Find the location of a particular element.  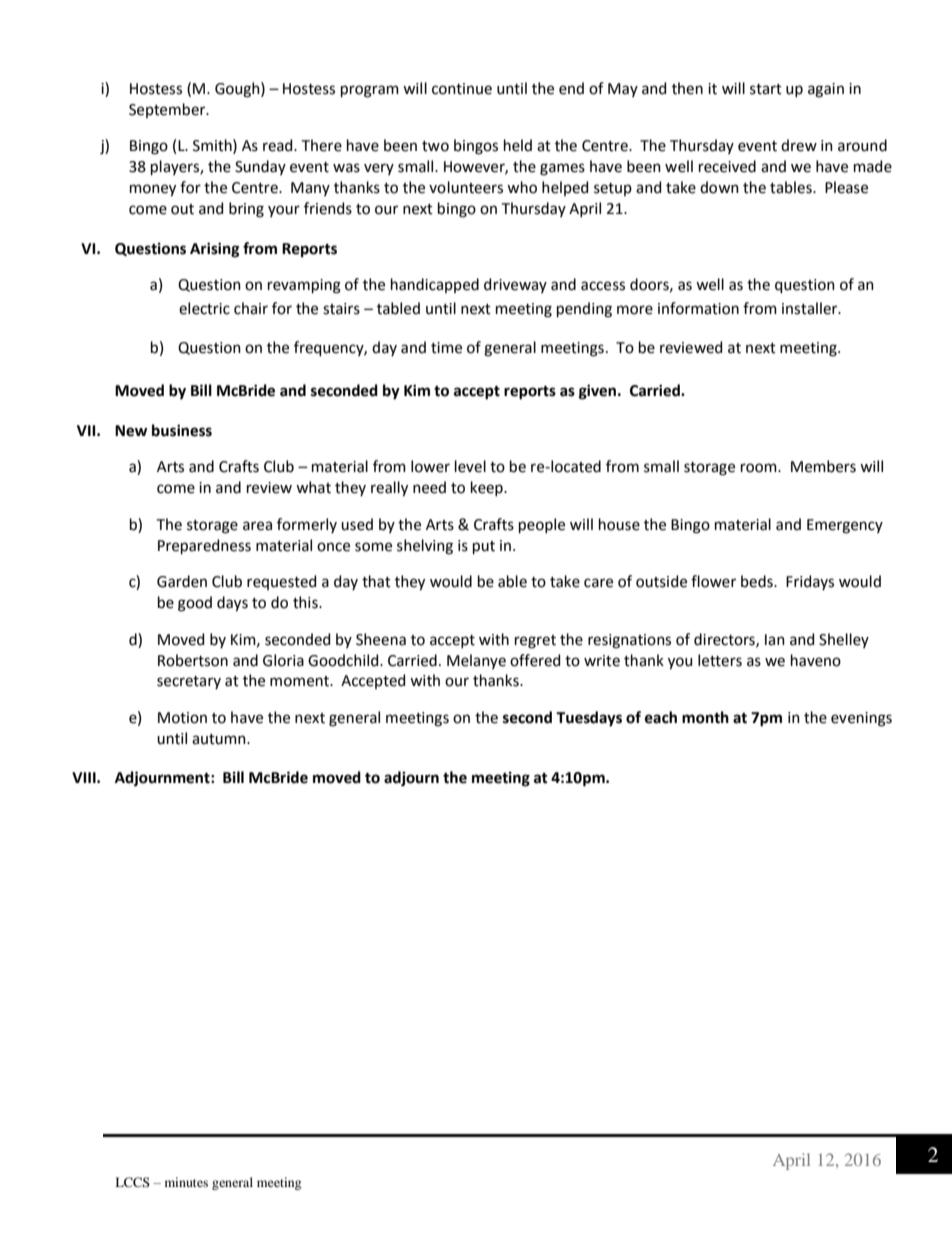

evenings is located at coordinates (861, 719).
